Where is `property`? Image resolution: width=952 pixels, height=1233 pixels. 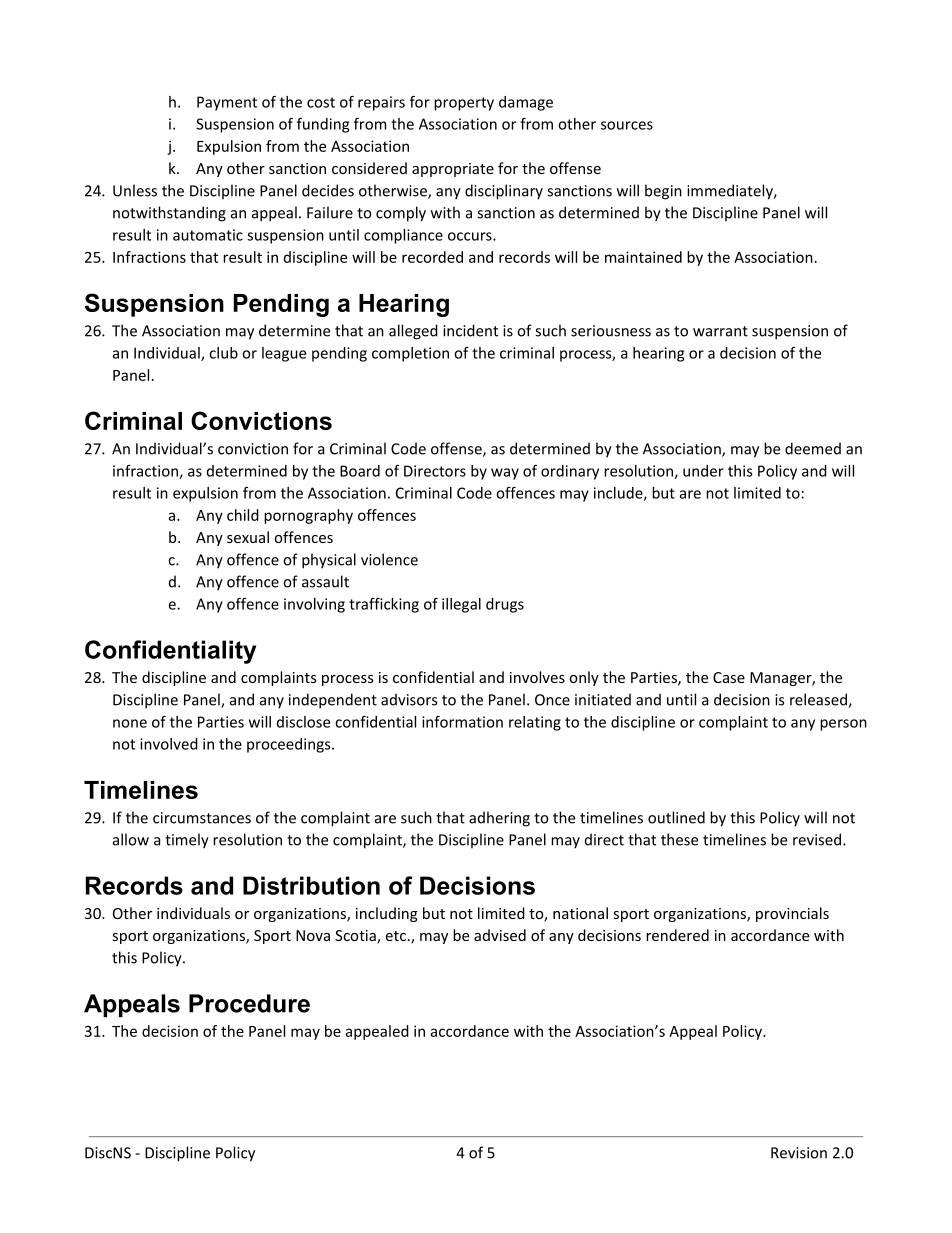 property is located at coordinates (464, 104).
